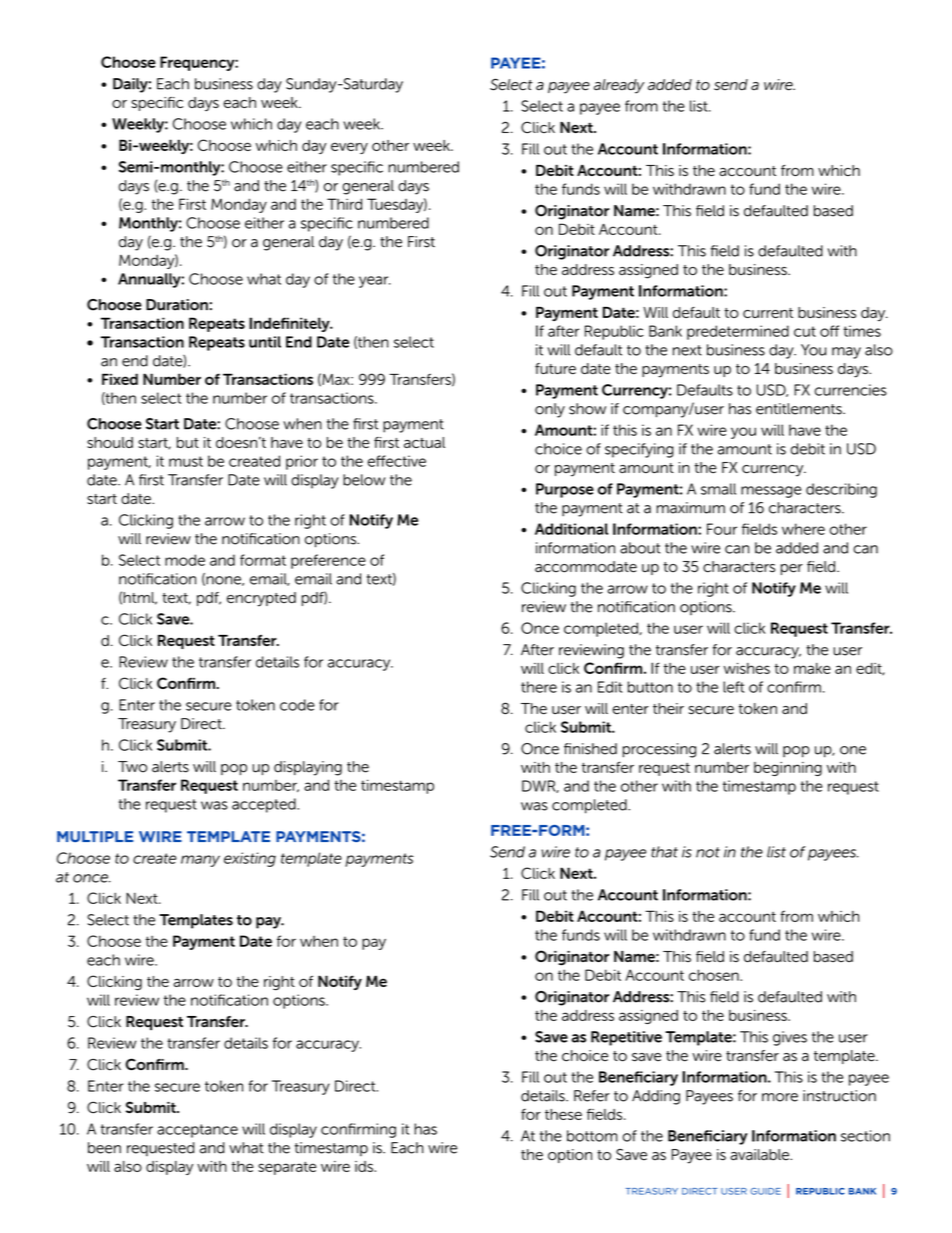  Describe the element at coordinates (619, 86) in the image. I see `already` at that location.
